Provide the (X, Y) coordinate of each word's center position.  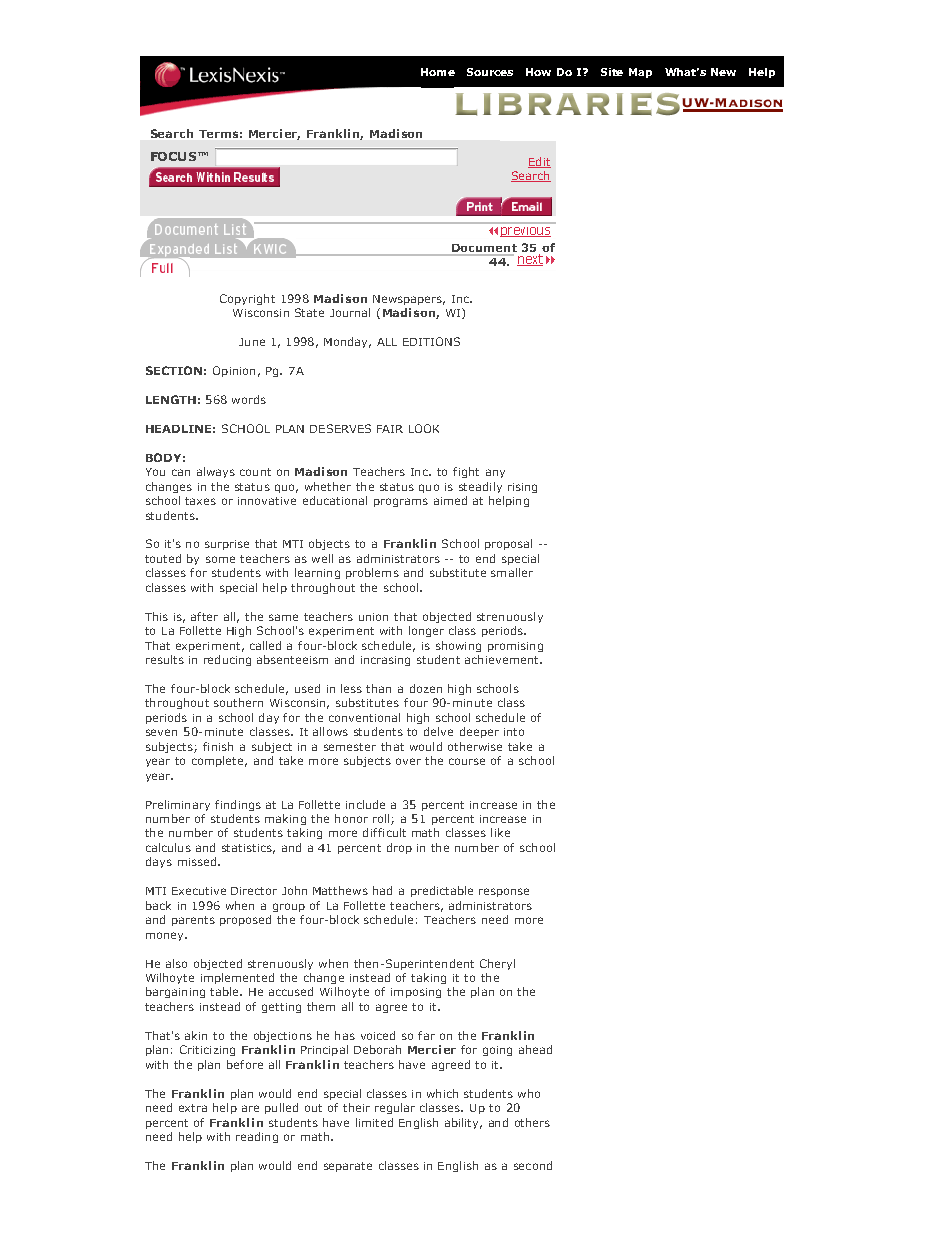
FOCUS (175, 156)
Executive (199, 891)
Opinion (234, 371)
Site (612, 72)
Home (438, 72)
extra (193, 1108)
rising (522, 488)
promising (515, 647)
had (382, 890)
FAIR (390, 429)
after (204, 616)
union (373, 617)
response (504, 892)
